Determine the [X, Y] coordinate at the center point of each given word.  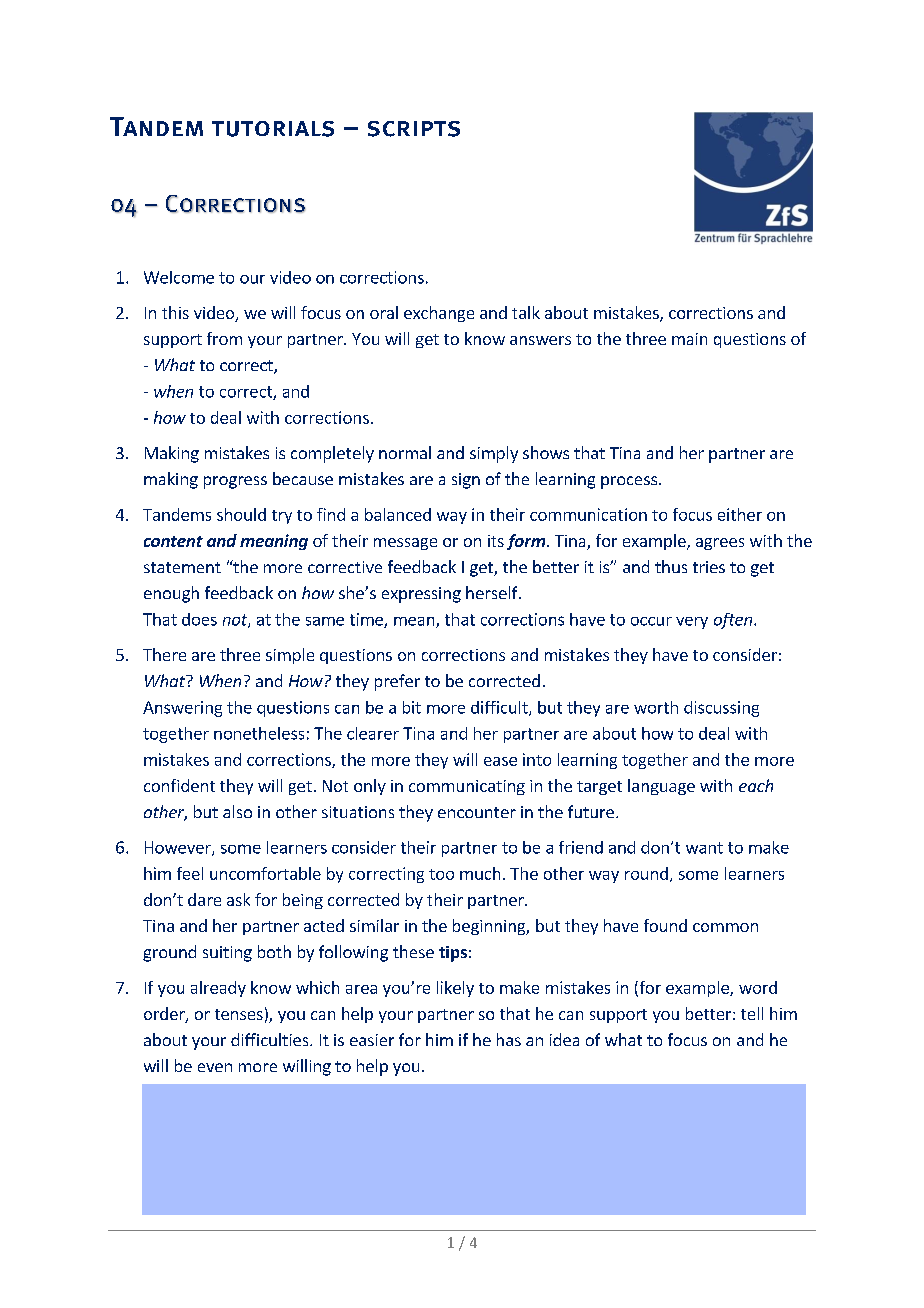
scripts [414, 129]
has [509, 1039]
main [689, 339]
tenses [239, 1014]
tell [752, 1013]
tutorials [273, 129]
